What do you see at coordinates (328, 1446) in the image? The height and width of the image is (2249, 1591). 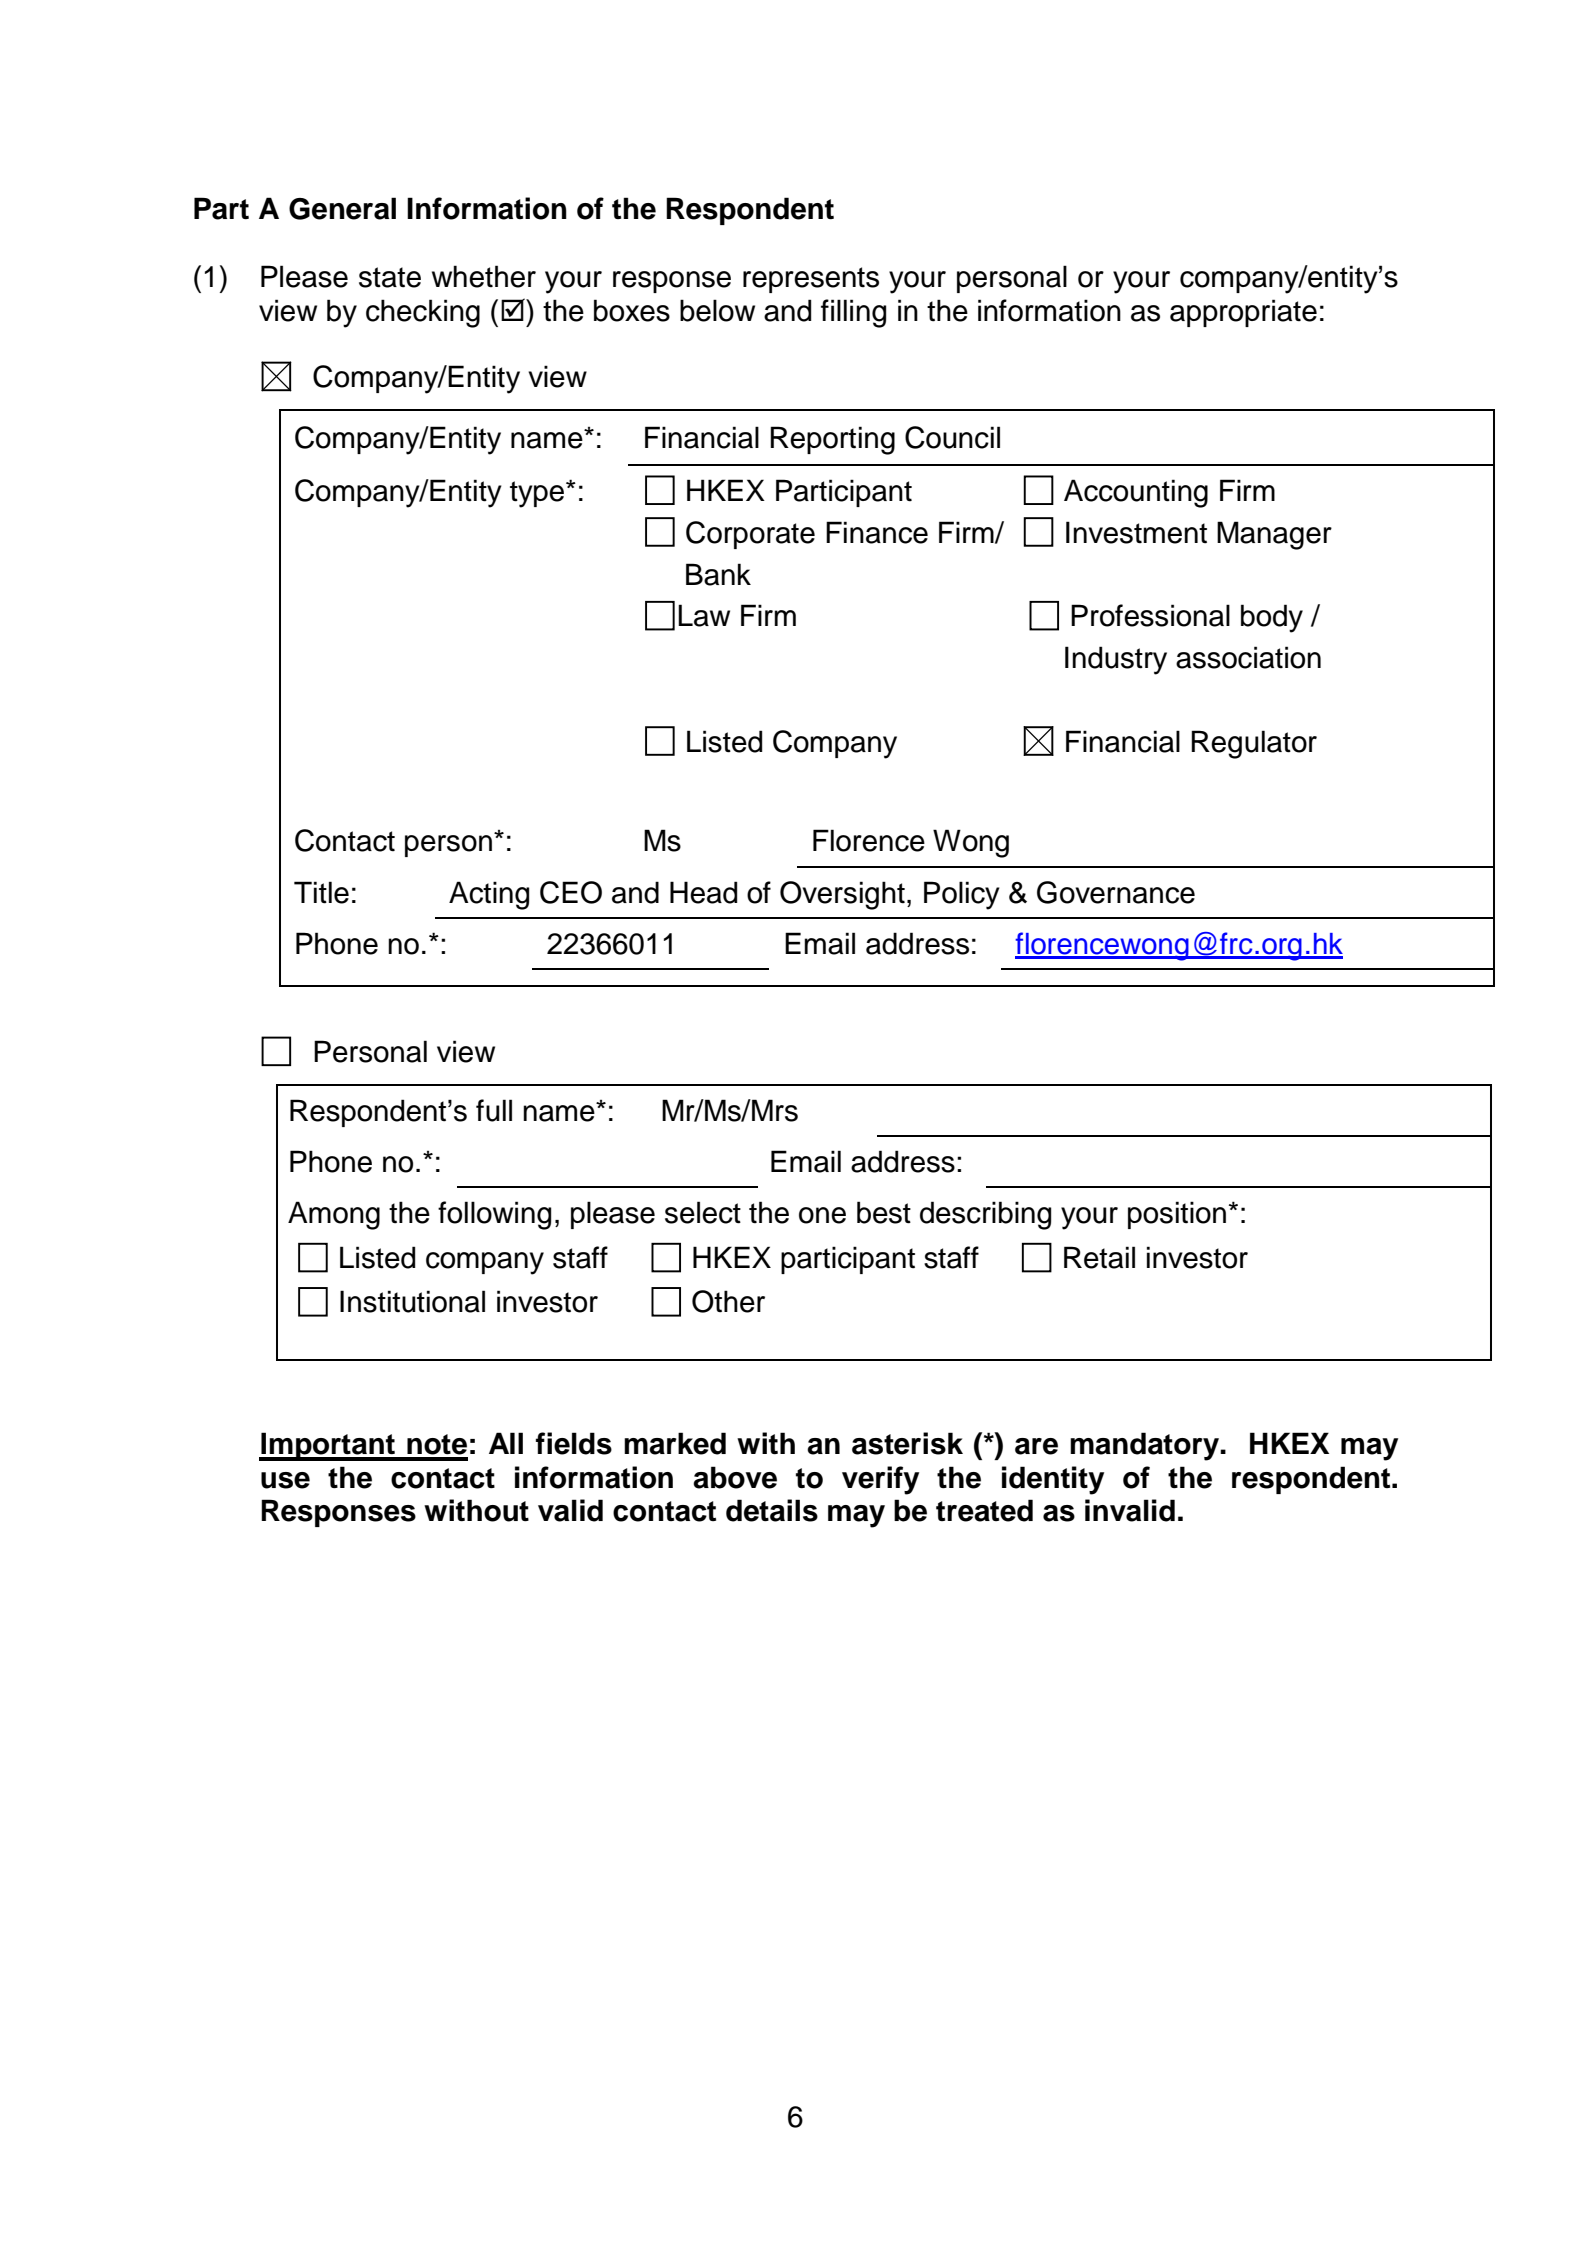 I see `Important` at bounding box center [328, 1446].
